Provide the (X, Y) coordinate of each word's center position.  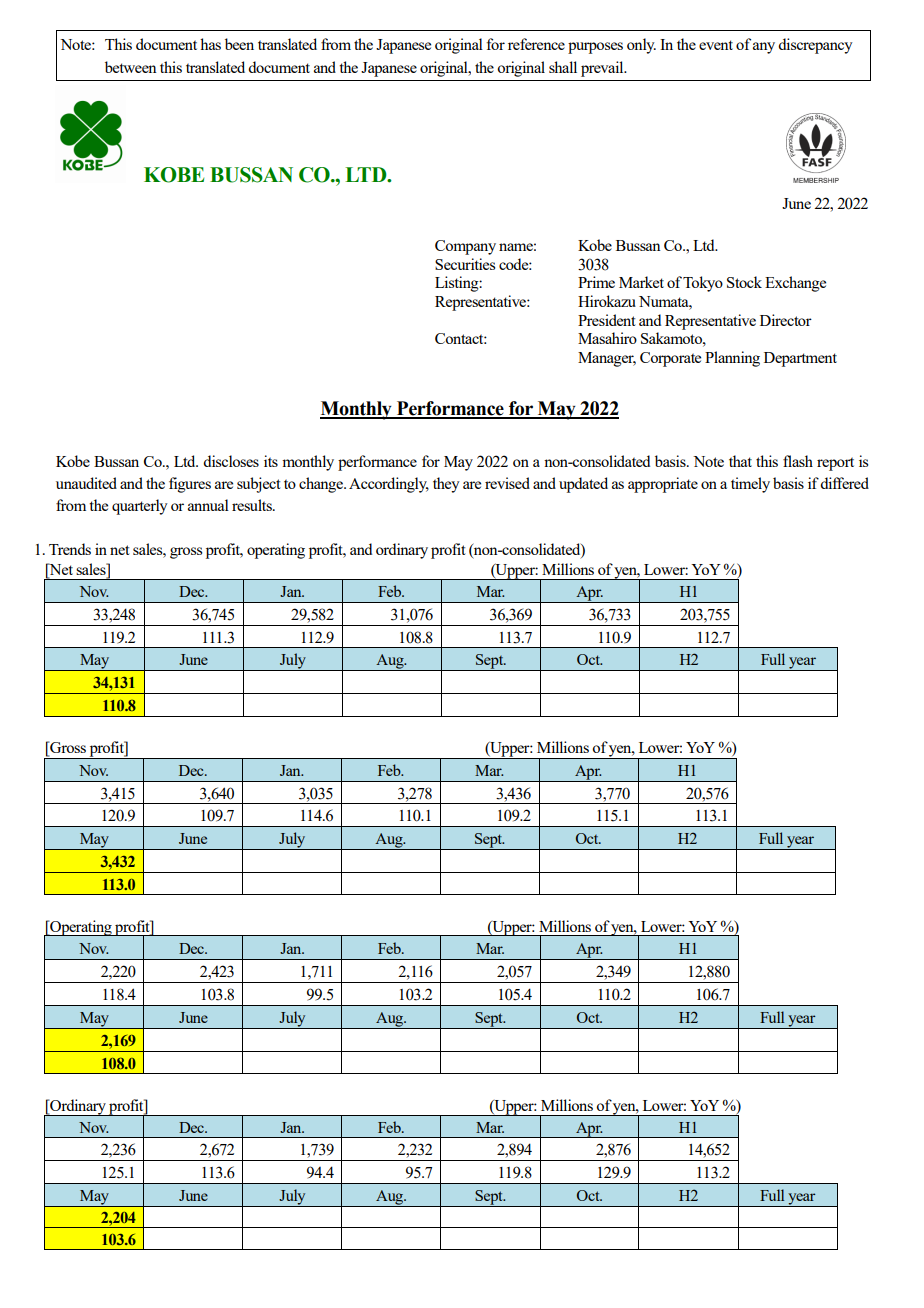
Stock (744, 282)
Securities (465, 264)
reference (536, 44)
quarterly (140, 507)
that (740, 461)
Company (465, 247)
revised (507, 483)
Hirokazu (607, 301)
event (716, 45)
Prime (596, 282)
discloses (231, 461)
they (446, 485)
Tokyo (703, 284)
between (131, 67)
